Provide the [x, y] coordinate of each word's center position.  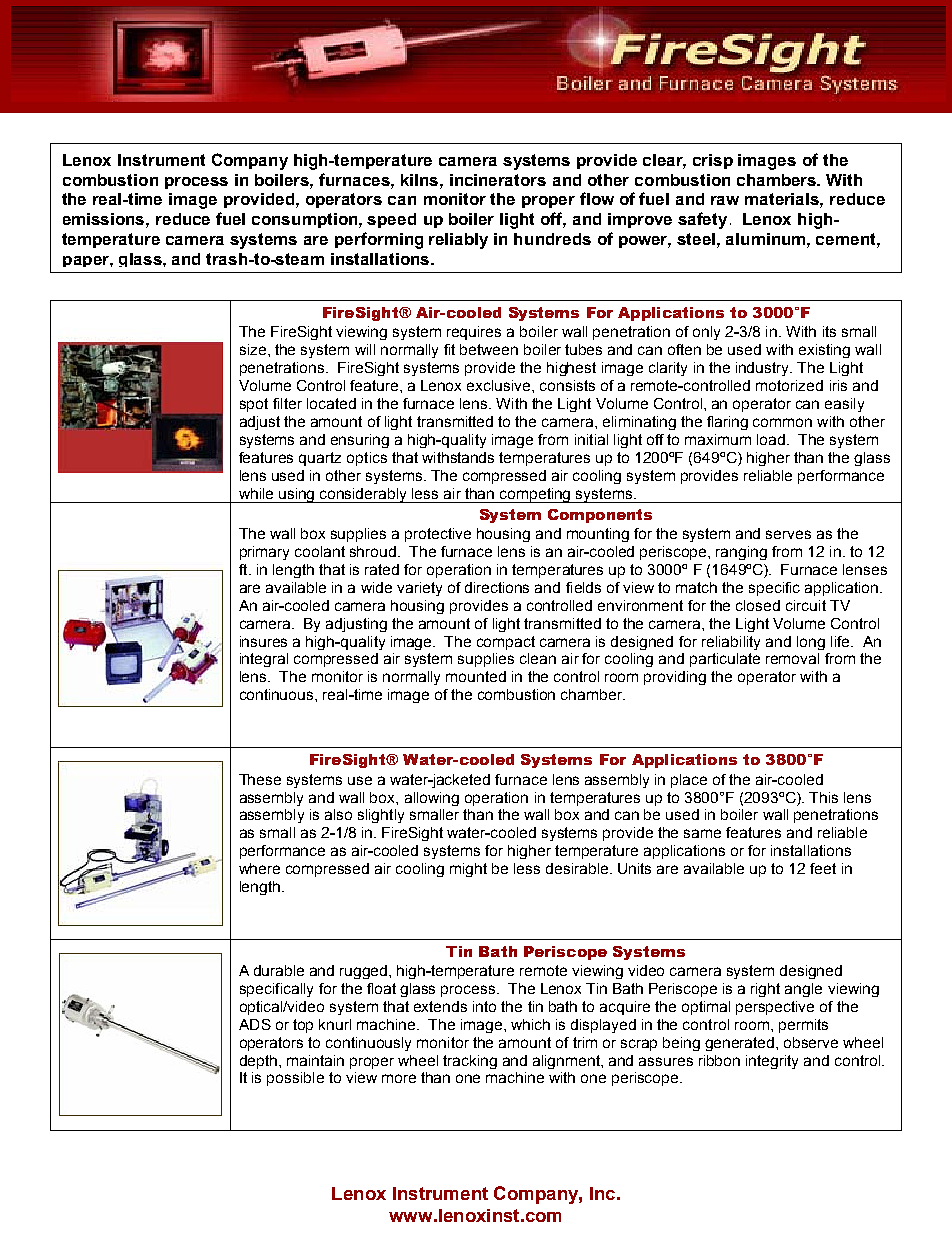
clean [538, 658]
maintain [315, 1060]
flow [597, 198]
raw [725, 200]
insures [263, 641]
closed [758, 605]
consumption [306, 220]
